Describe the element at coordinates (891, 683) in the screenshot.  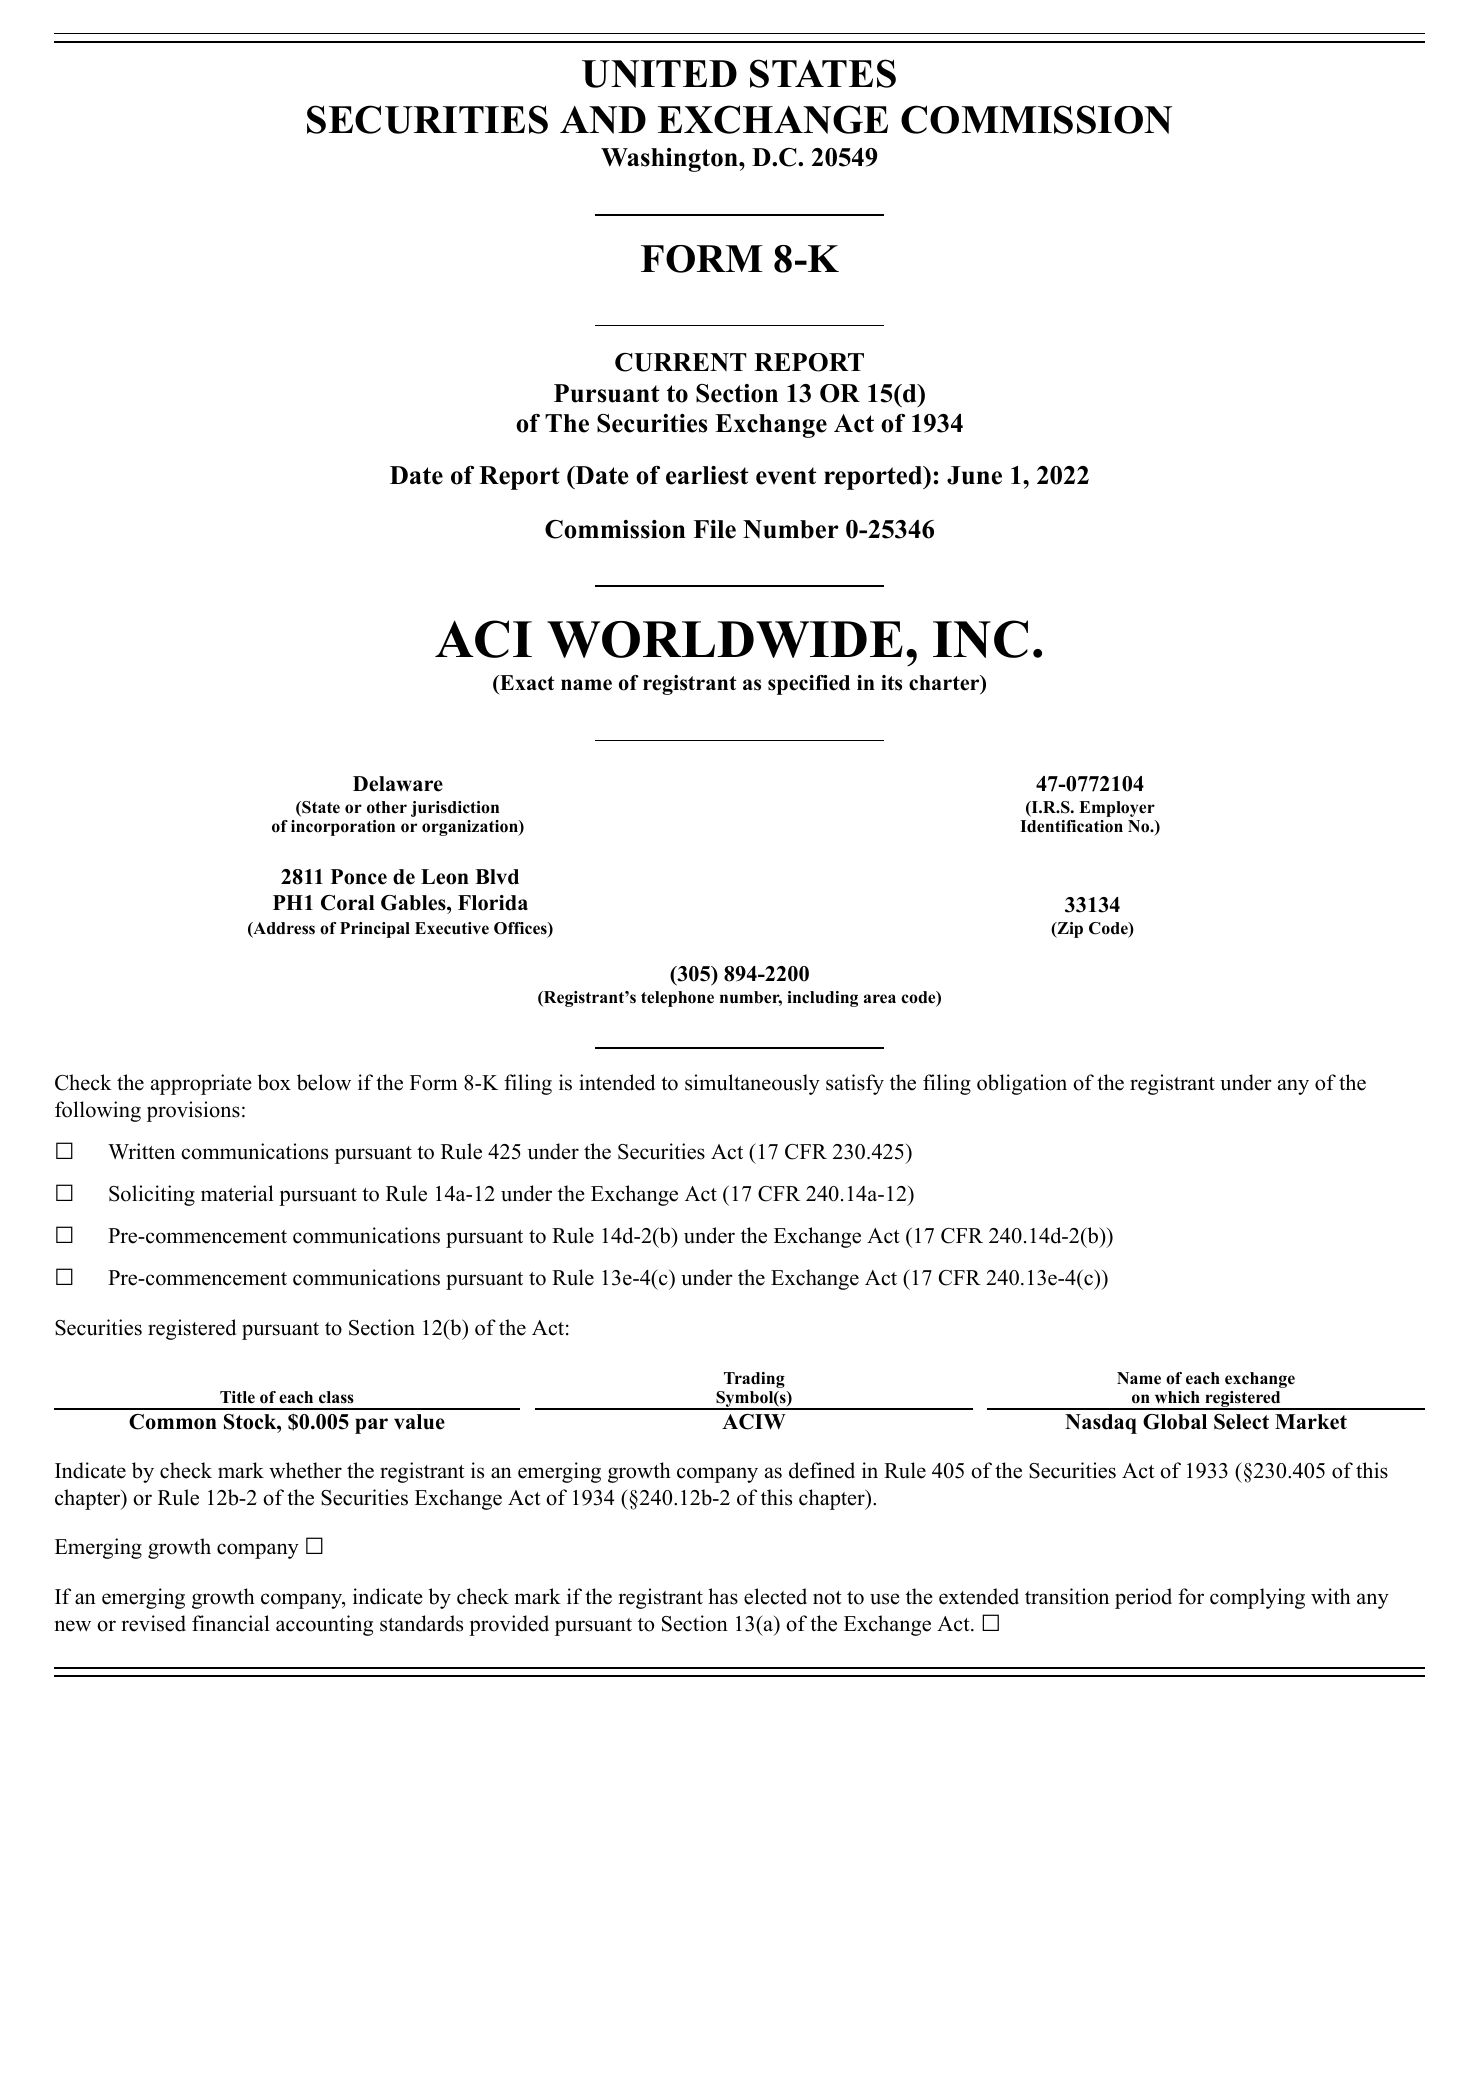
I see `its` at that location.
